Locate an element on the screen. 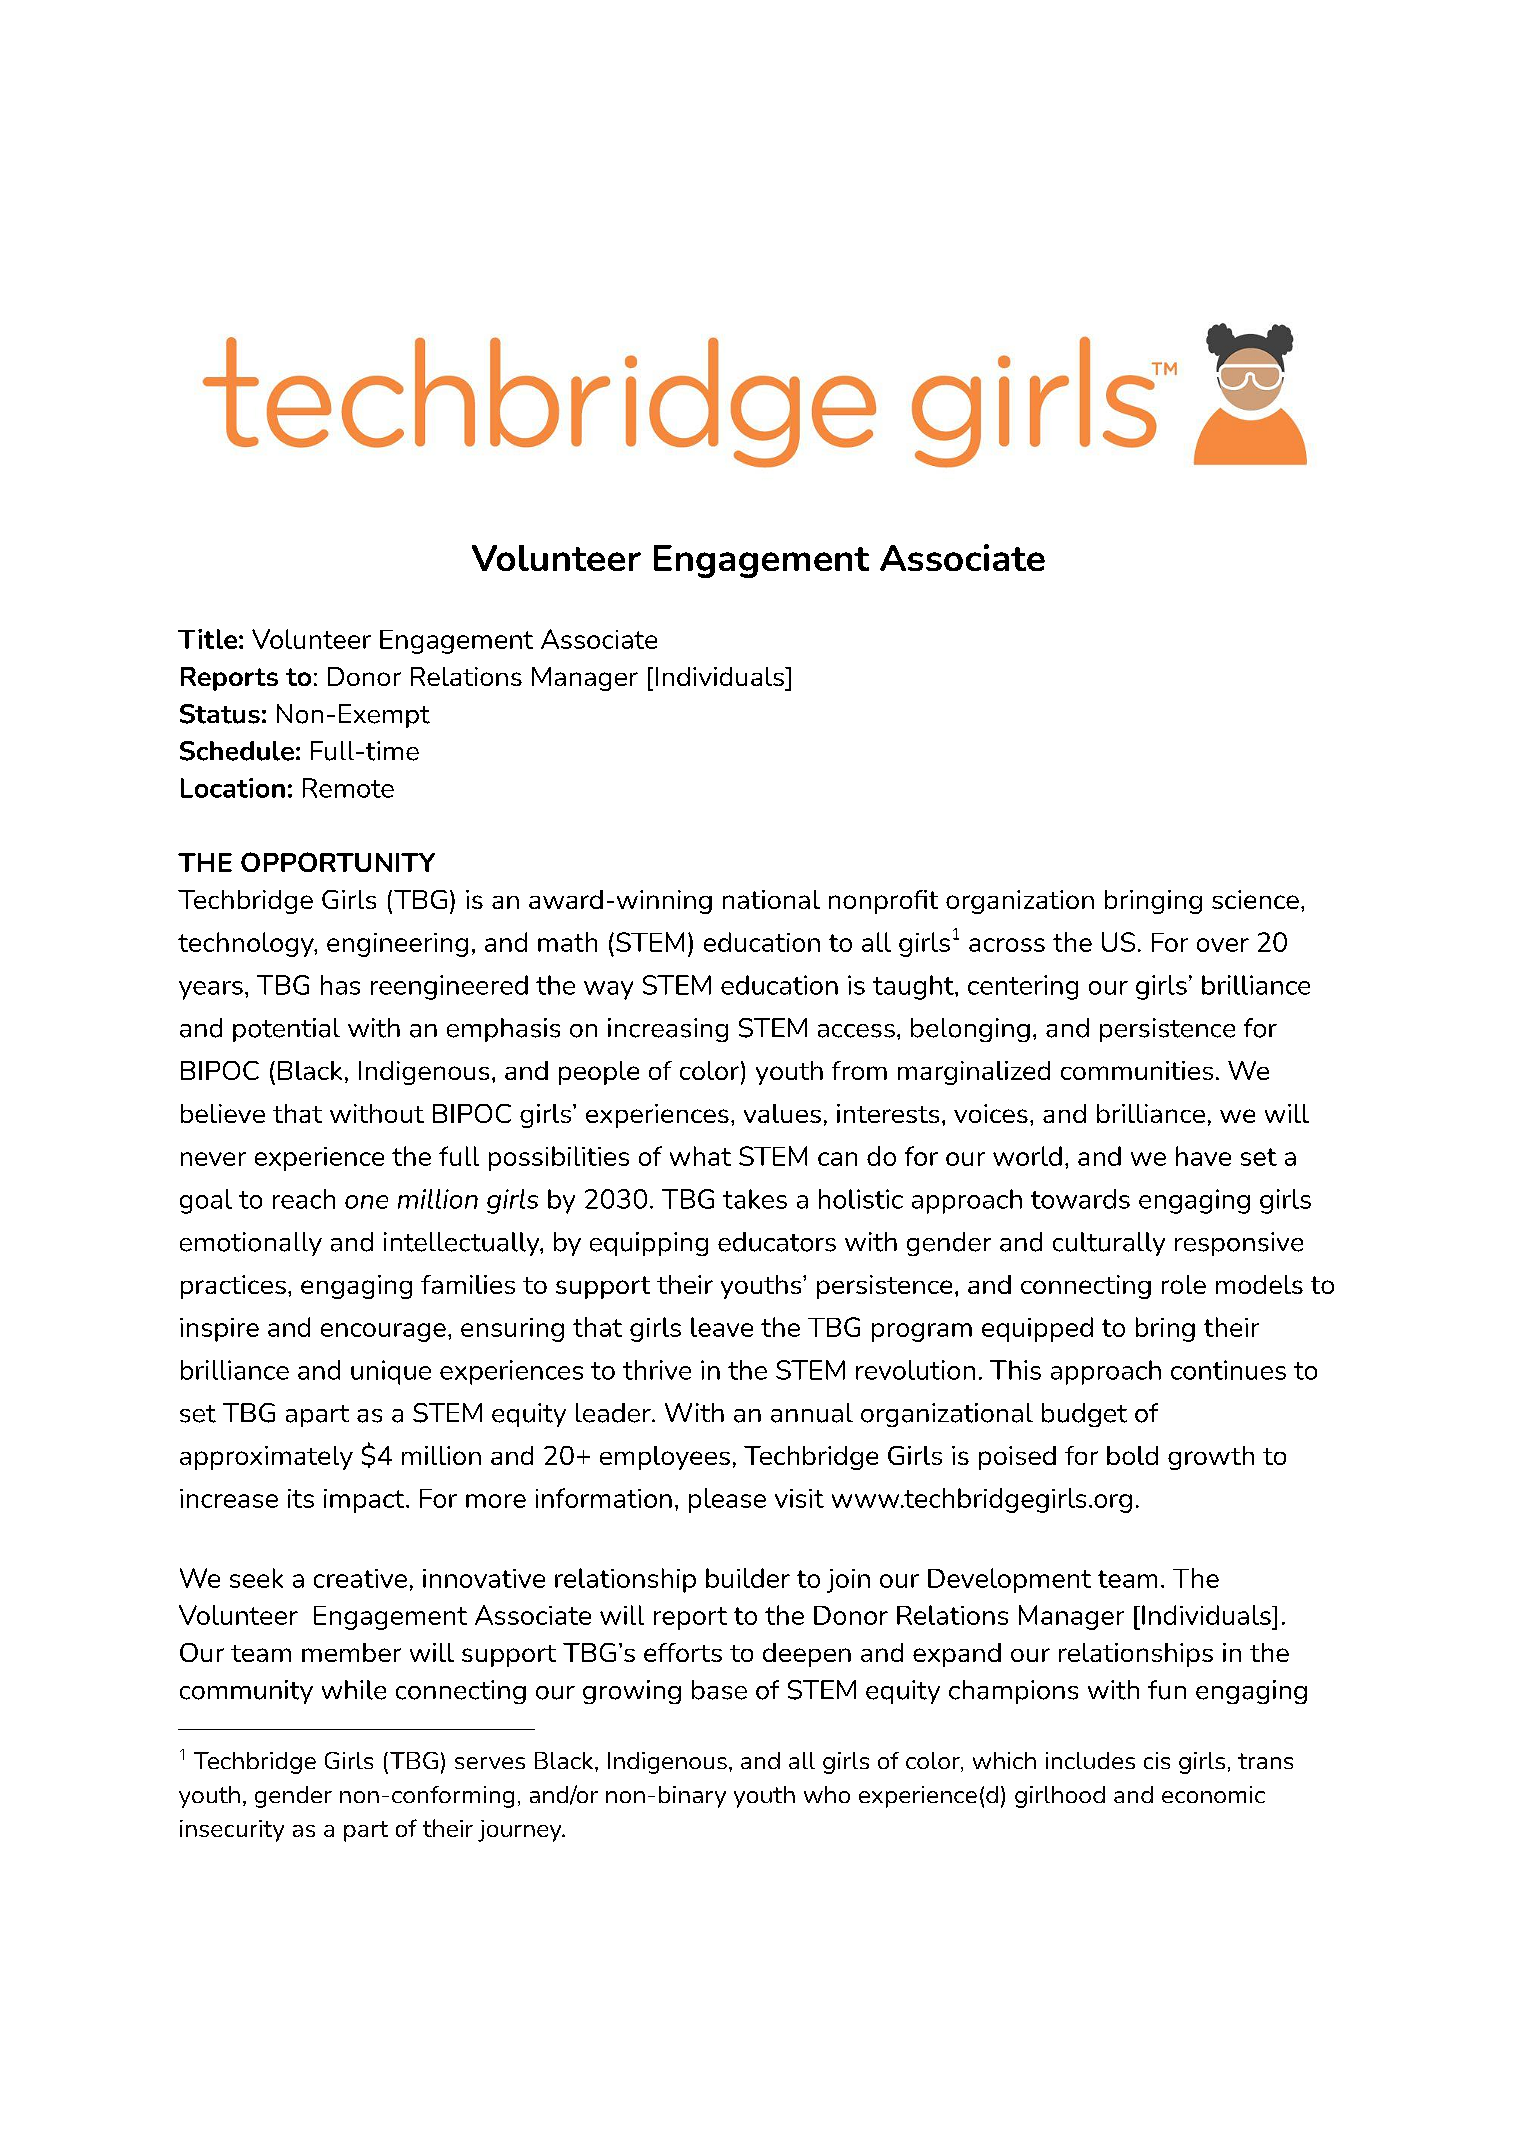 The image size is (1517, 2145). builder is located at coordinates (748, 1578).
